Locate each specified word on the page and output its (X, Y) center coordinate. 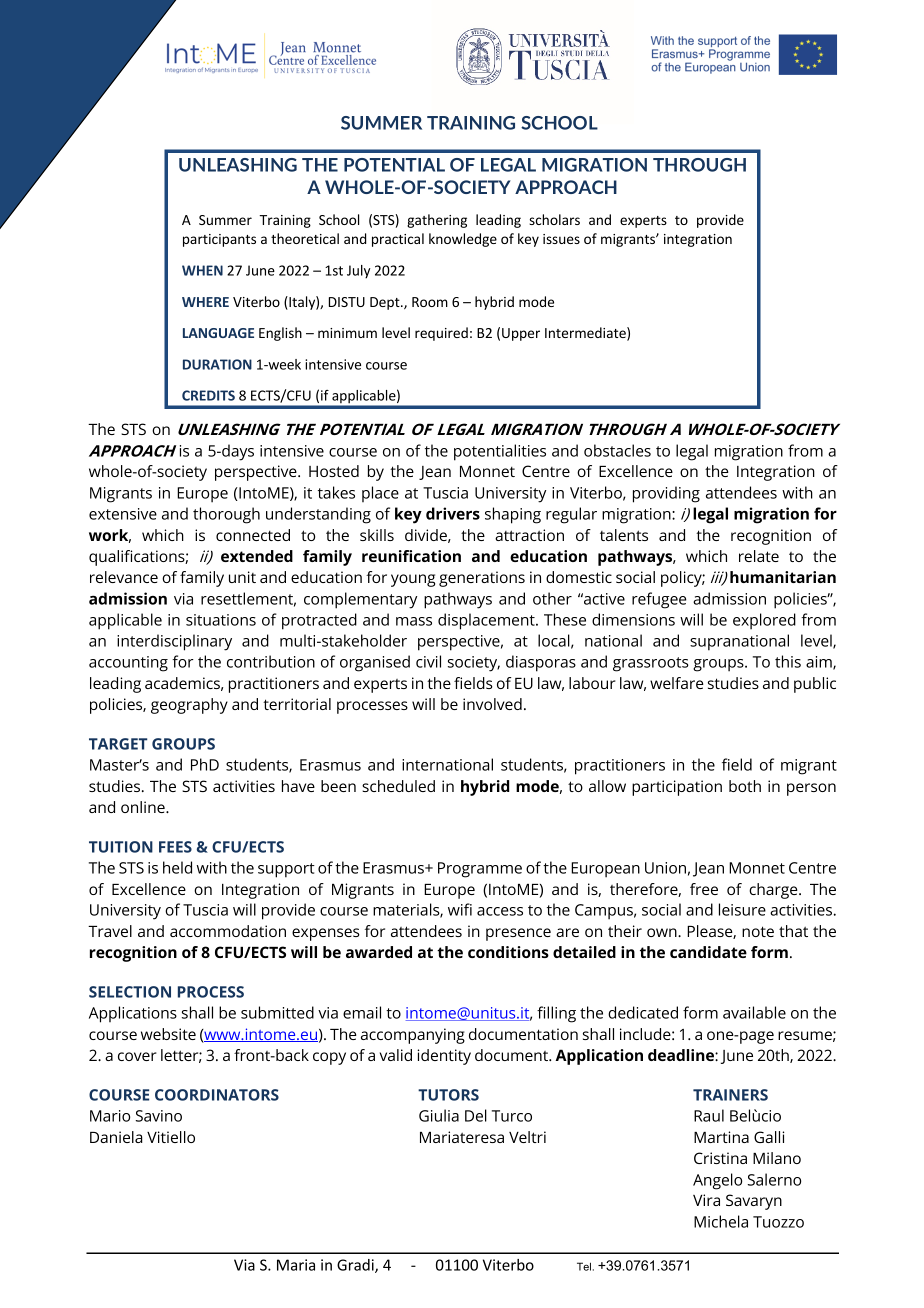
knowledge (463, 240)
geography (189, 706)
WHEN (202, 270)
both (745, 786)
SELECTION (130, 992)
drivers (453, 513)
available (754, 1012)
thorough (226, 515)
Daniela (116, 1137)
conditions (508, 952)
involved (492, 704)
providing (666, 494)
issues (561, 239)
